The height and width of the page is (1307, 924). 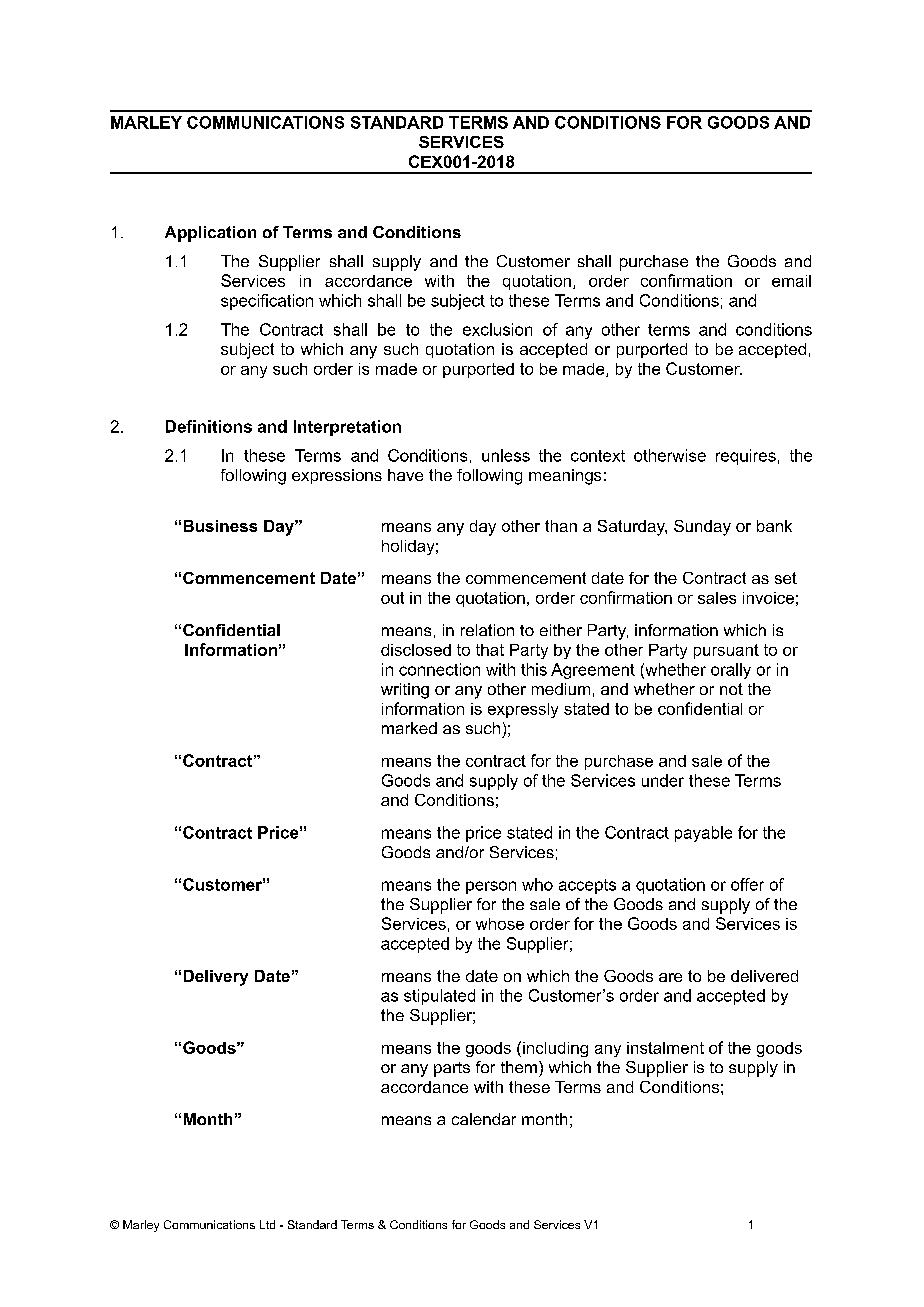 What do you see at coordinates (267, 302) in the page?
I see `specification` at bounding box center [267, 302].
